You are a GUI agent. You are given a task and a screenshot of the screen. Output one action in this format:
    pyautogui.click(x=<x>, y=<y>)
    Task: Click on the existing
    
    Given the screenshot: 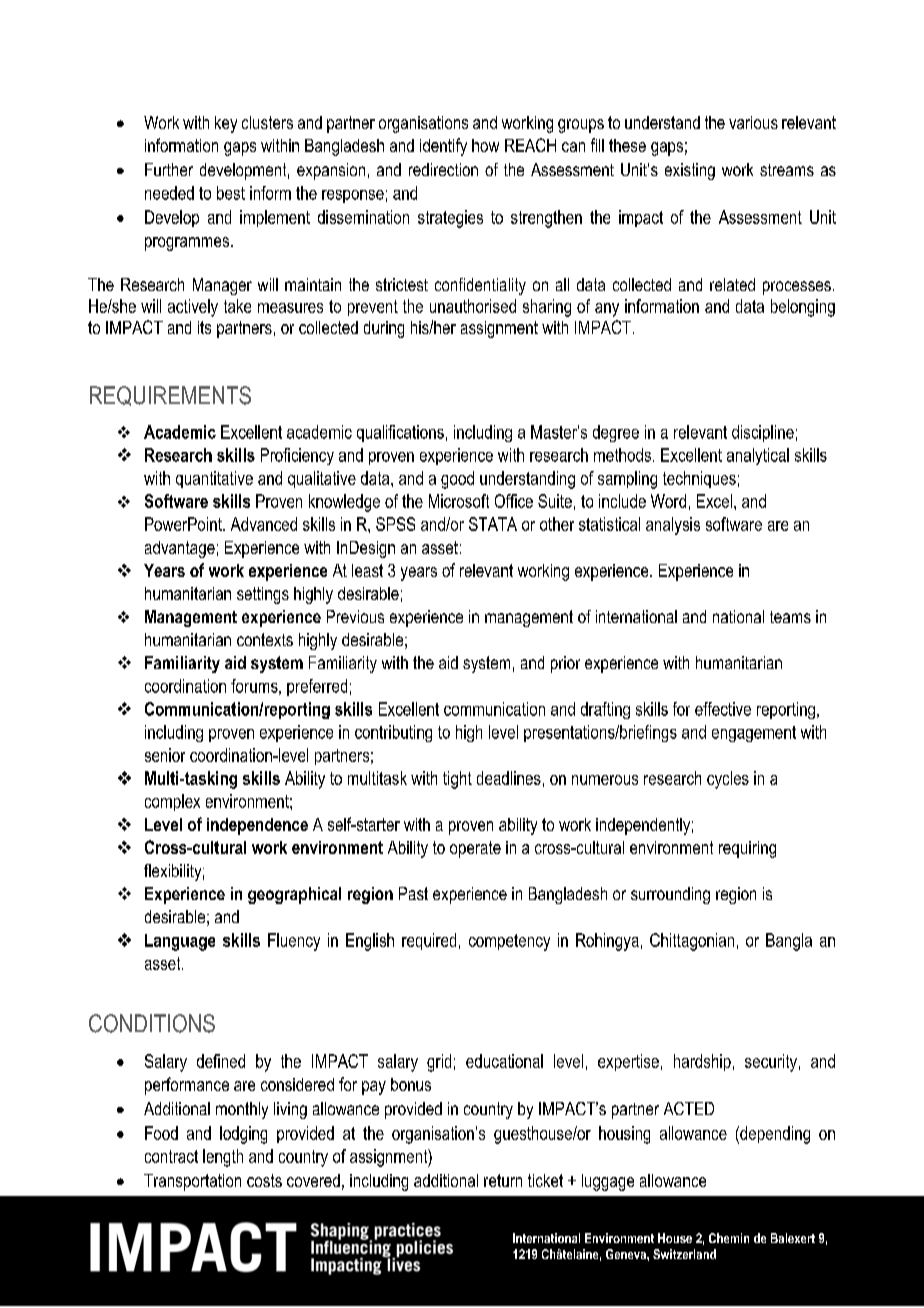 What is the action you would take?
    pyautogui.click(x=690, y=171)
